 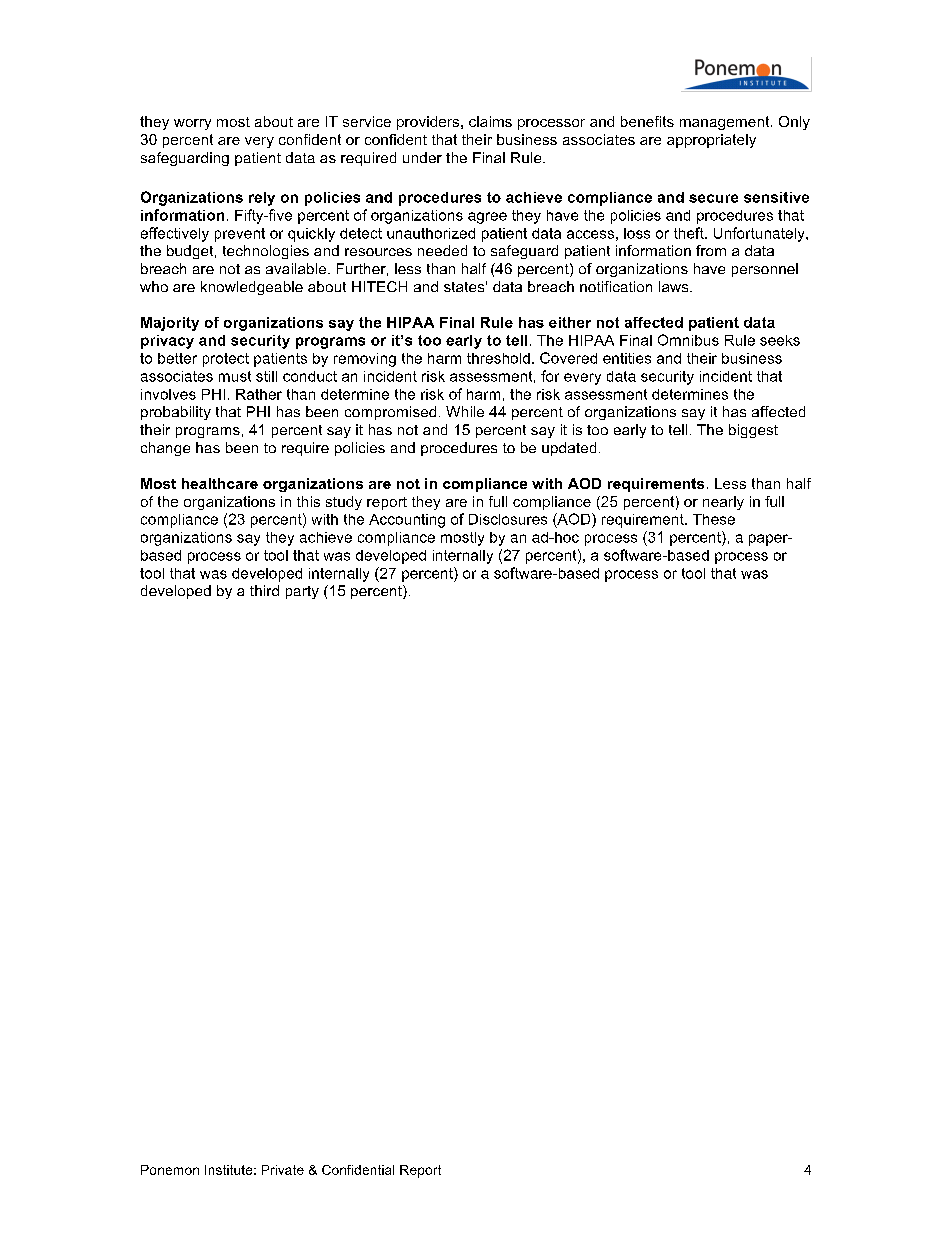 I want to click on party, so click(x=302, y=592).
